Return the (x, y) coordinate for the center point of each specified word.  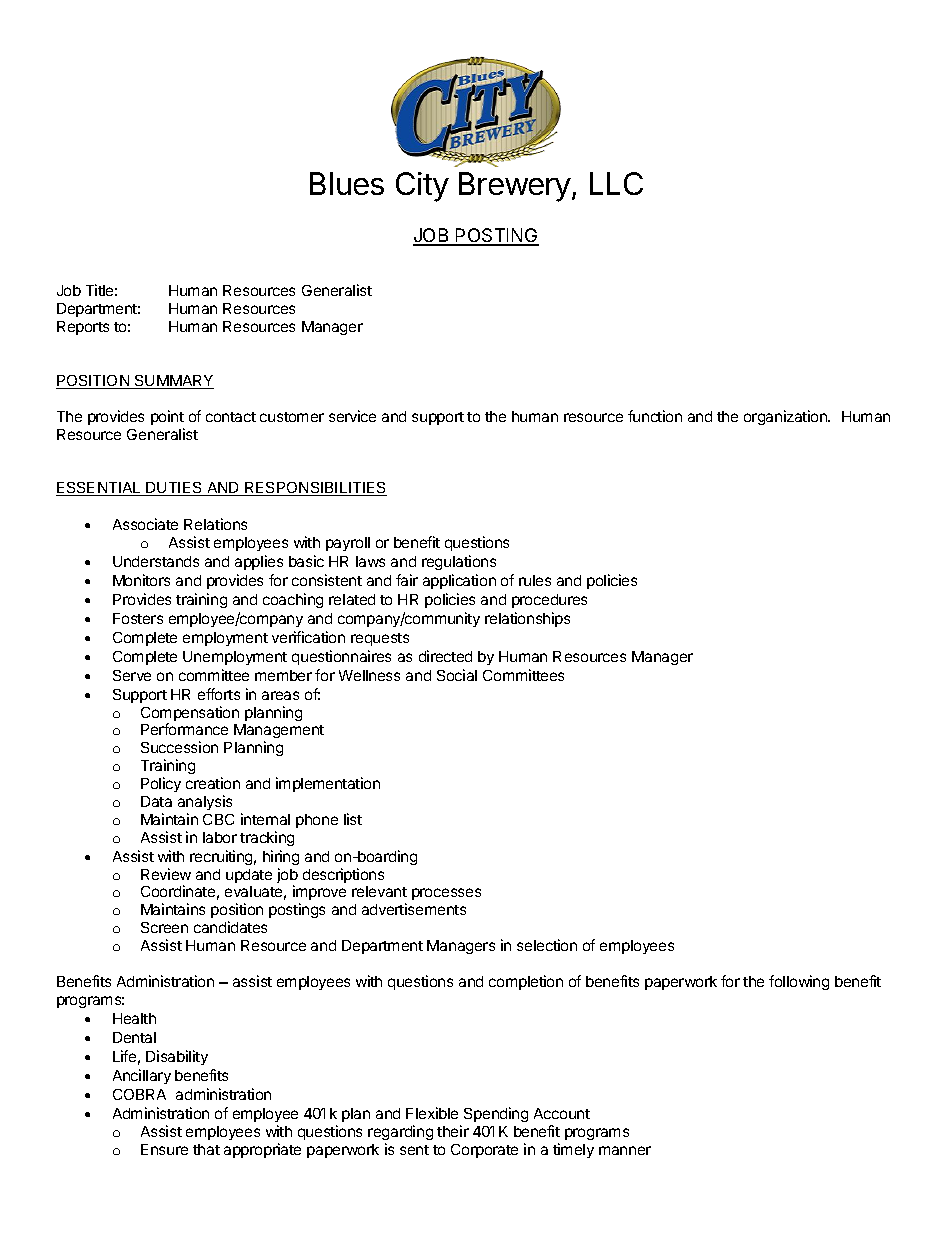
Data (156, 801)
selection (547, 945)
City (422, 187)
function (655, 416)
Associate (145, 524)
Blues (347, 183)
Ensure (164, 1149)
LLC (616, 183)
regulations (459, 562)
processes (446, 894)
